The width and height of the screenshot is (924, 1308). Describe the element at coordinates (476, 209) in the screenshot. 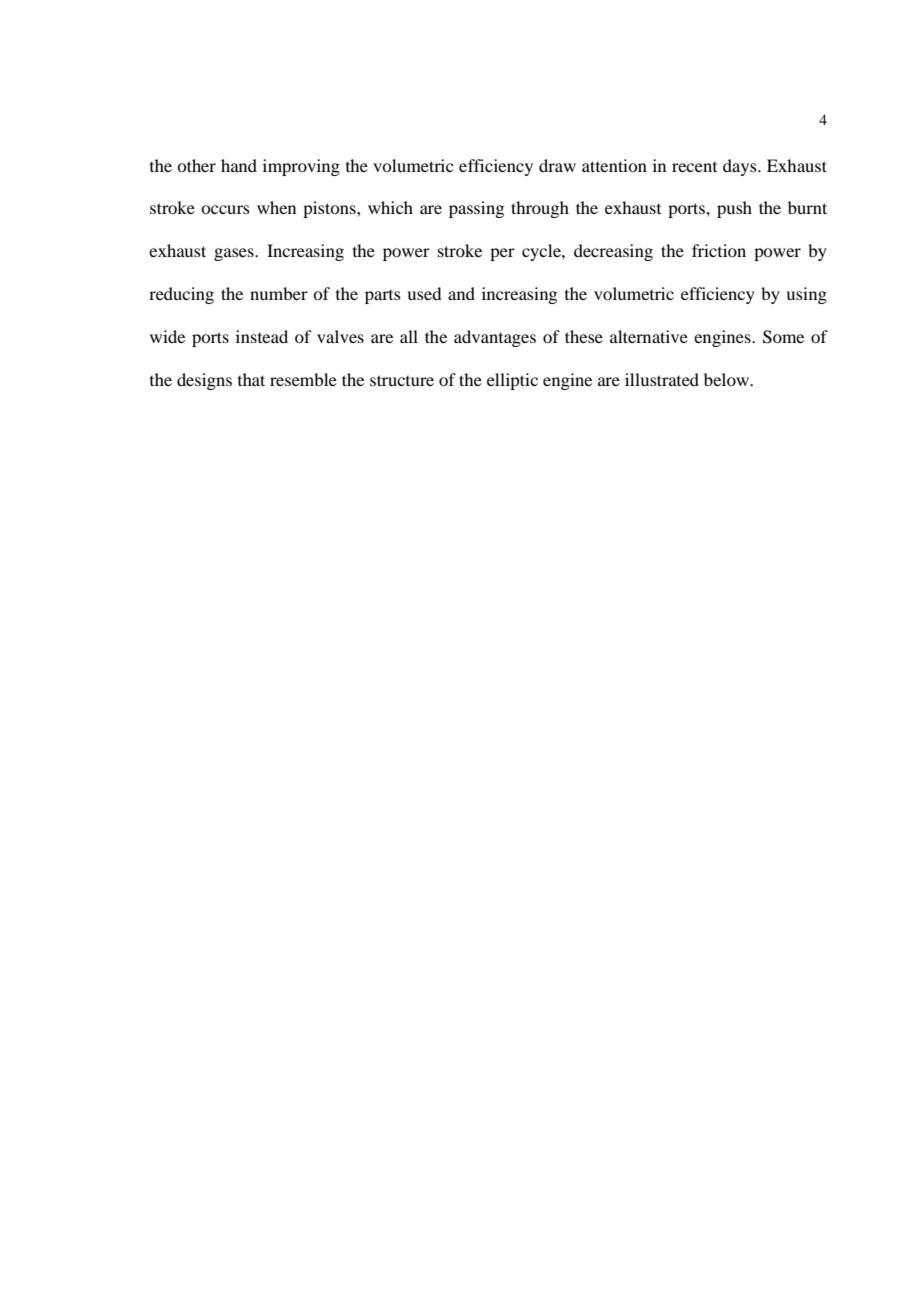

I see `passing` at that location.
